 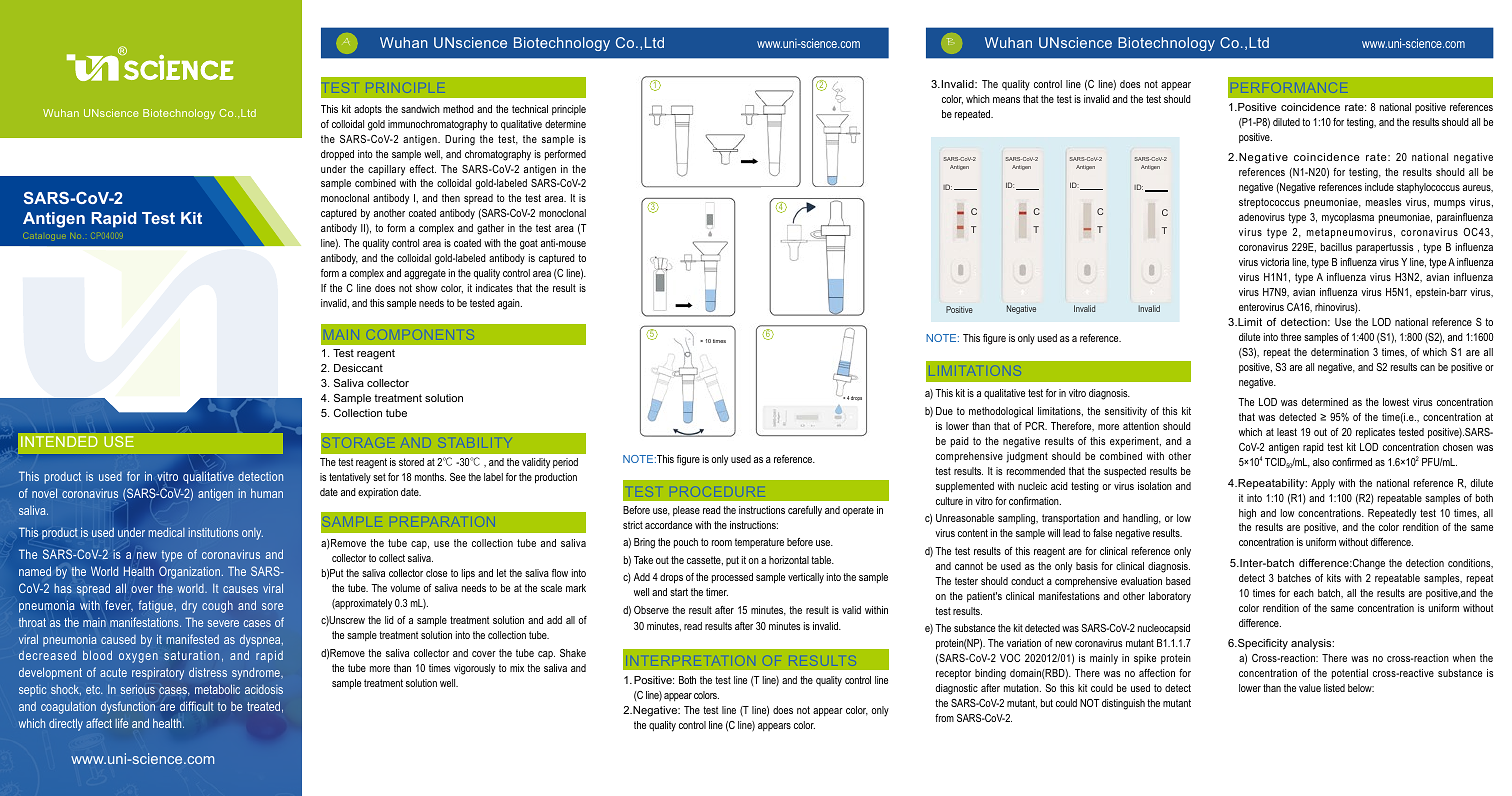 I want to click on technical, so click(x=530, y=109).
